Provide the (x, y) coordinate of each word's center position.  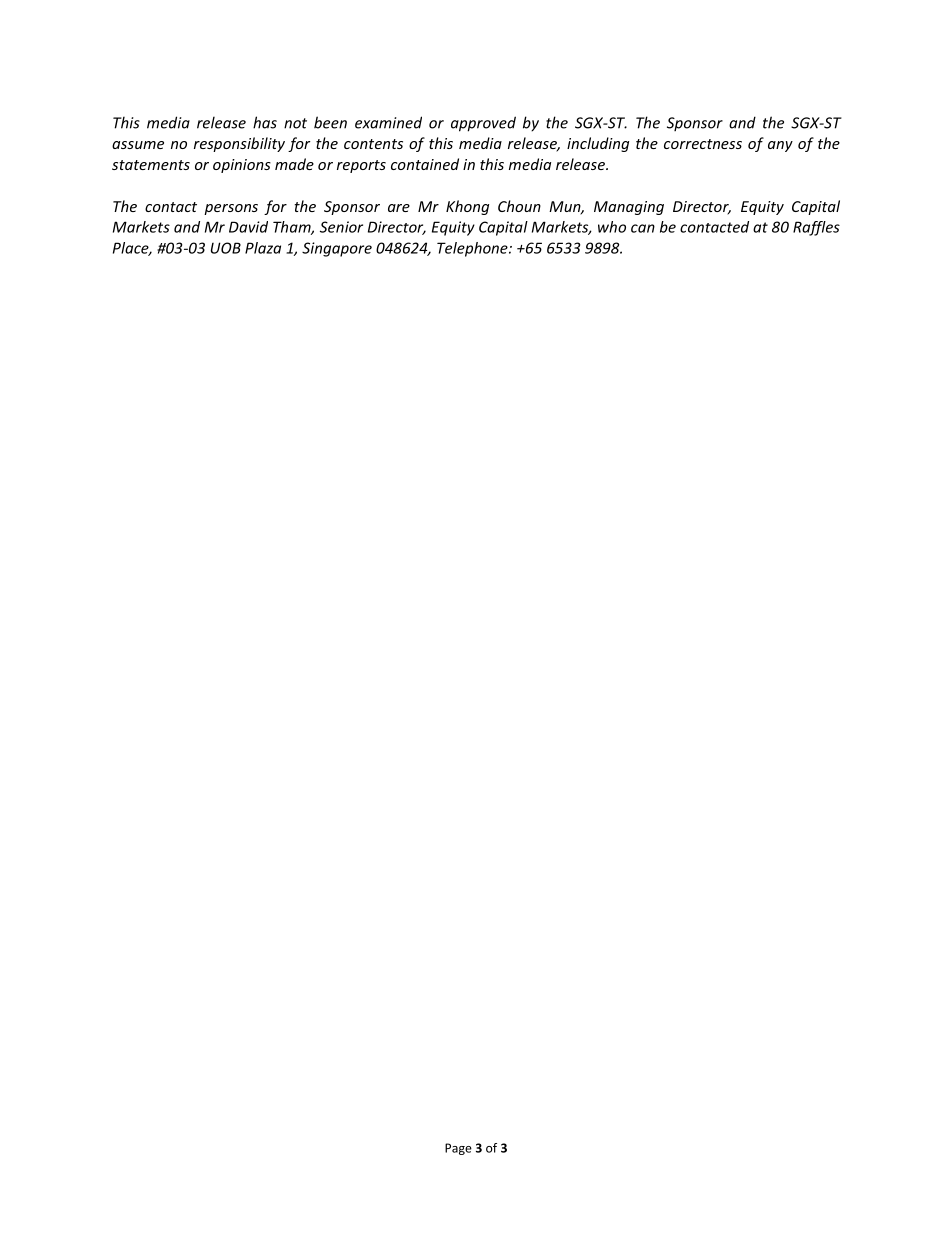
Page (458, 1149)
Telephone (473, 249)
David (248, 227)
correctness (703, 144)
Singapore (337, 249)
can (643, 228)
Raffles (816, 228)
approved (483, 124)
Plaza (263, 248)
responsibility (239, 144)
